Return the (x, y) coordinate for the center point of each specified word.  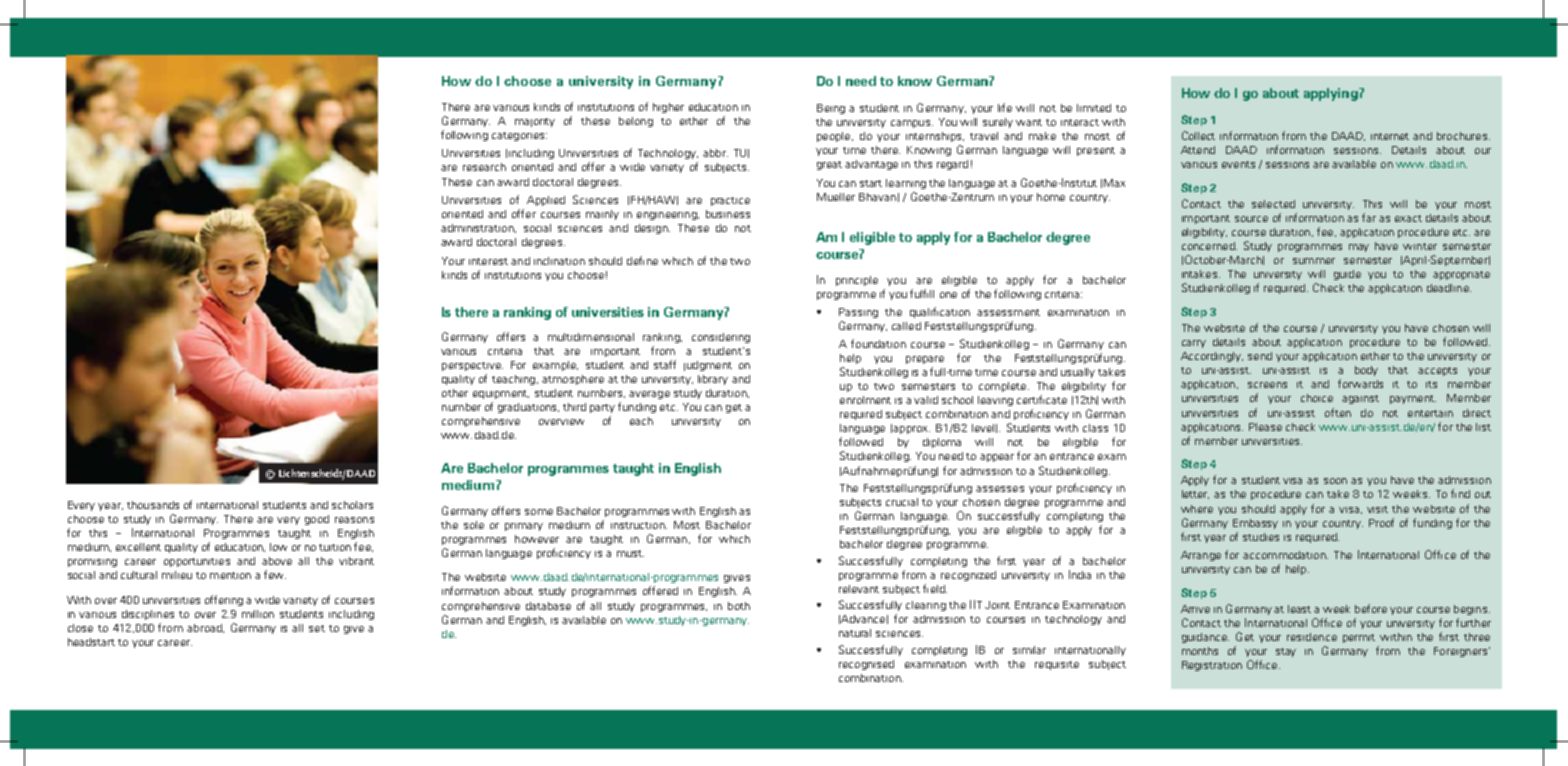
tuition (335, 547)
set (317, 628)
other (455, 393)
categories (519, 136)
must (630, 553)
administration (478, 228)
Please (1265, 427)
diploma (942, 443)
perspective (472, 366)
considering (721, 338)
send (1260, 356)
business (728, 214)
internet (1390, 136)
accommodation (1285, 555)
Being (831, 109)
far (1369, 217)
